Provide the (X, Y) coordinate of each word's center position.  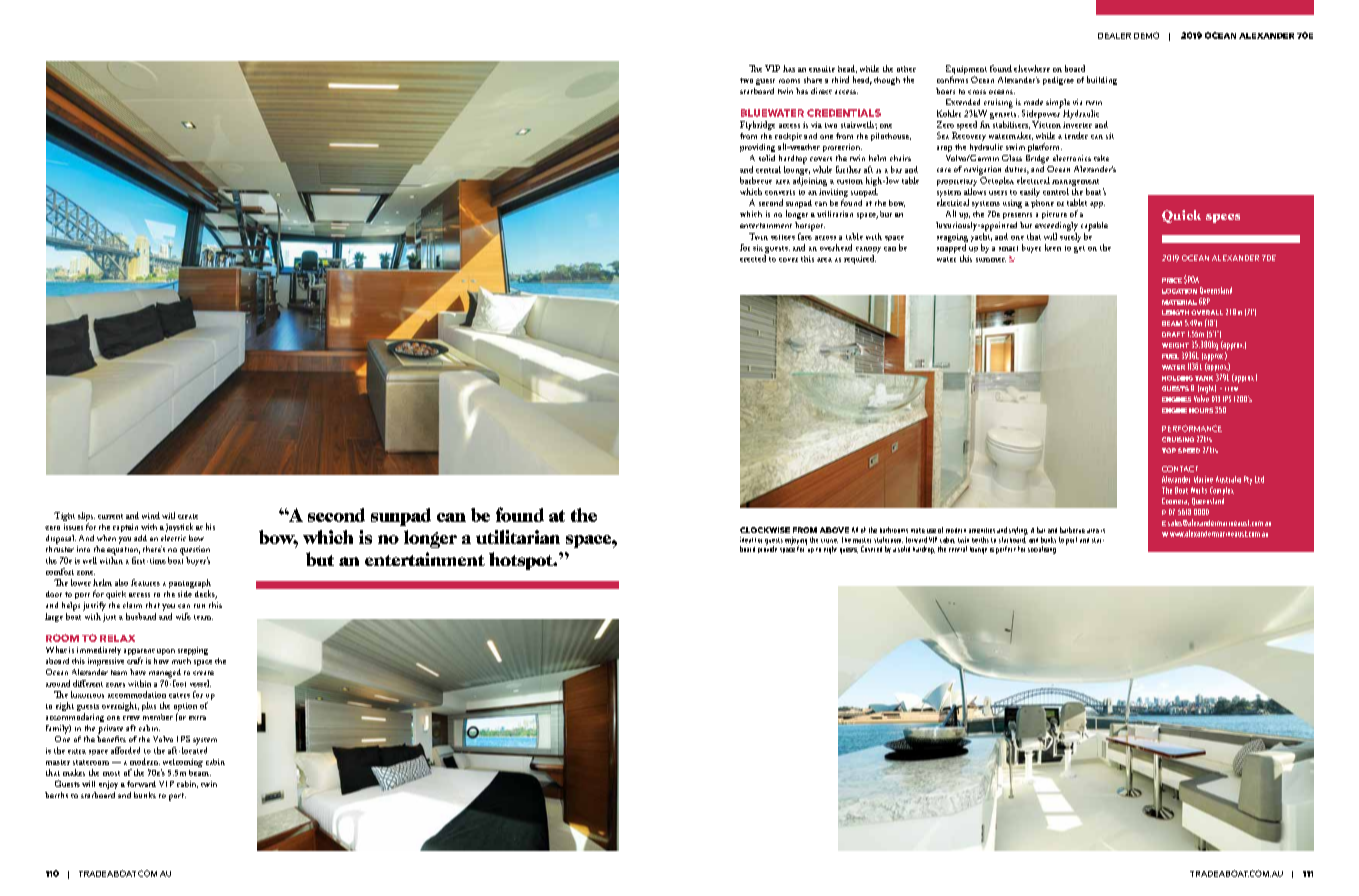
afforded (125, 750)
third (840, 79)
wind (151, 515)
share (813, 80)
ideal (746, 540)
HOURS (1201, 410)
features (145, 582)
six (758, 248)
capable (1094, 226)
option (185, 708)
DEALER (1114, 36)
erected (753, 258)
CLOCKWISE (765, 530)
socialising (1042, 550)
